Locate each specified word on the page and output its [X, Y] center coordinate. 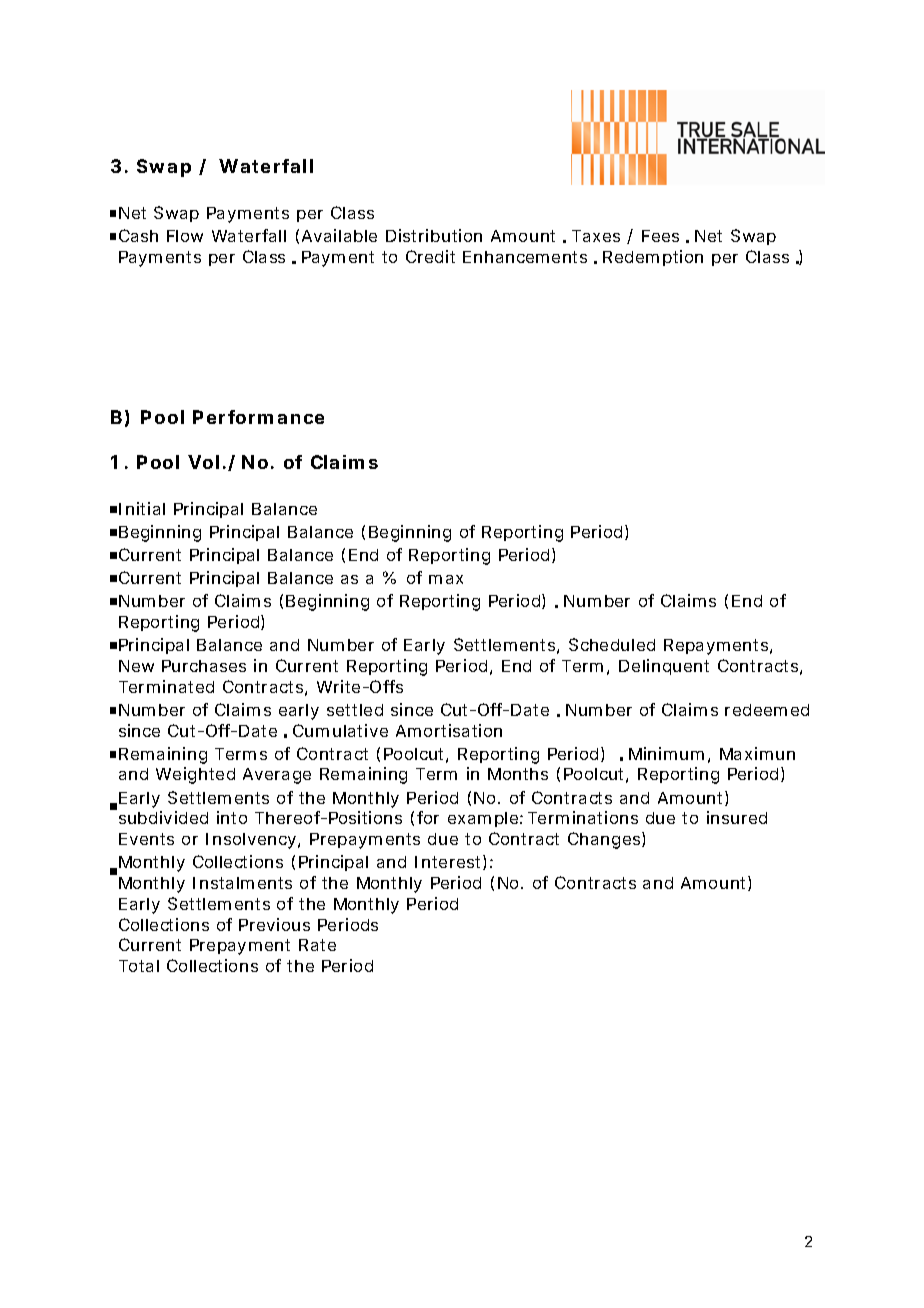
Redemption [653, 258]
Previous [274, 924]
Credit [430, 256]
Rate [317, 945]
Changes [605, 840]
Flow [185, 236]
